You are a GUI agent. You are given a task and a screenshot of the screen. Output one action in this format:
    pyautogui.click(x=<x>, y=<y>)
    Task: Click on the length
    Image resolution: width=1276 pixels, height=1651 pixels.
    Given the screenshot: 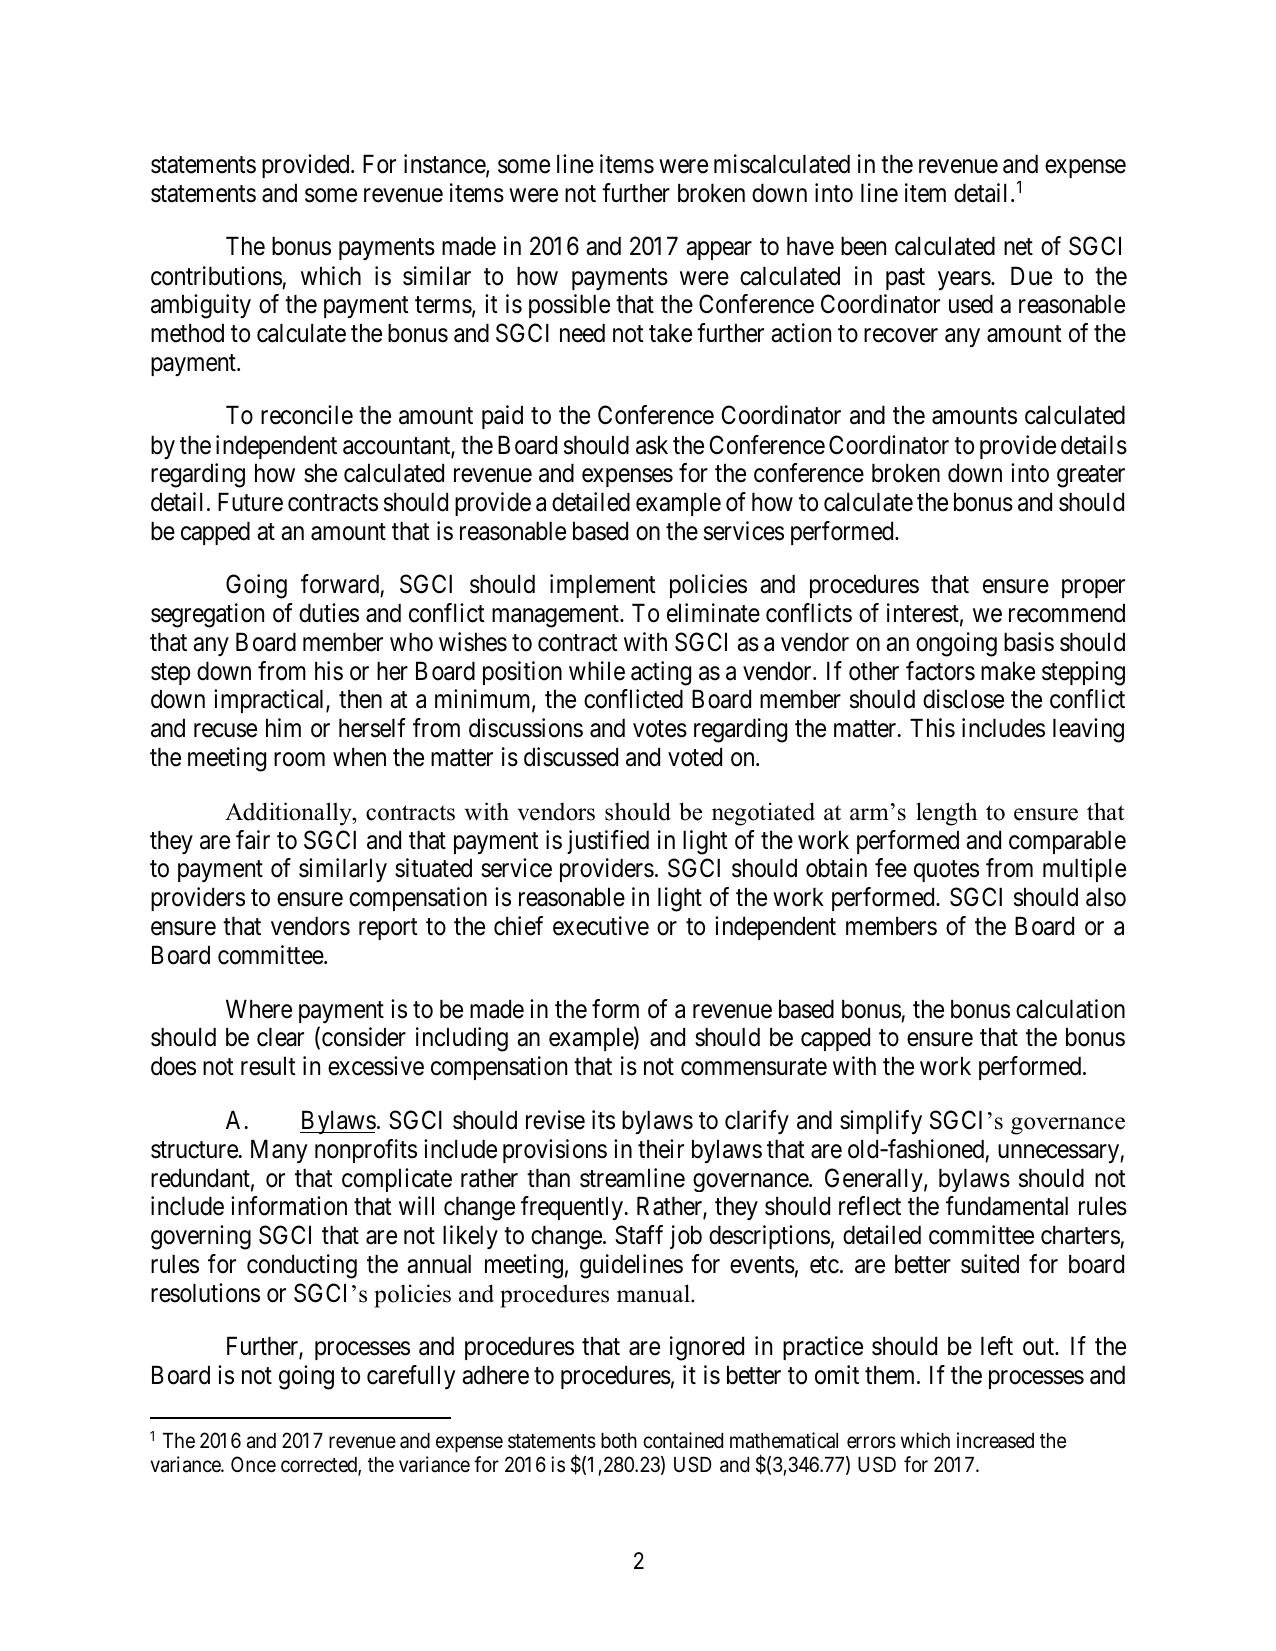 What is the action you would take?
    pyautogui.click(x=946, y=814)
